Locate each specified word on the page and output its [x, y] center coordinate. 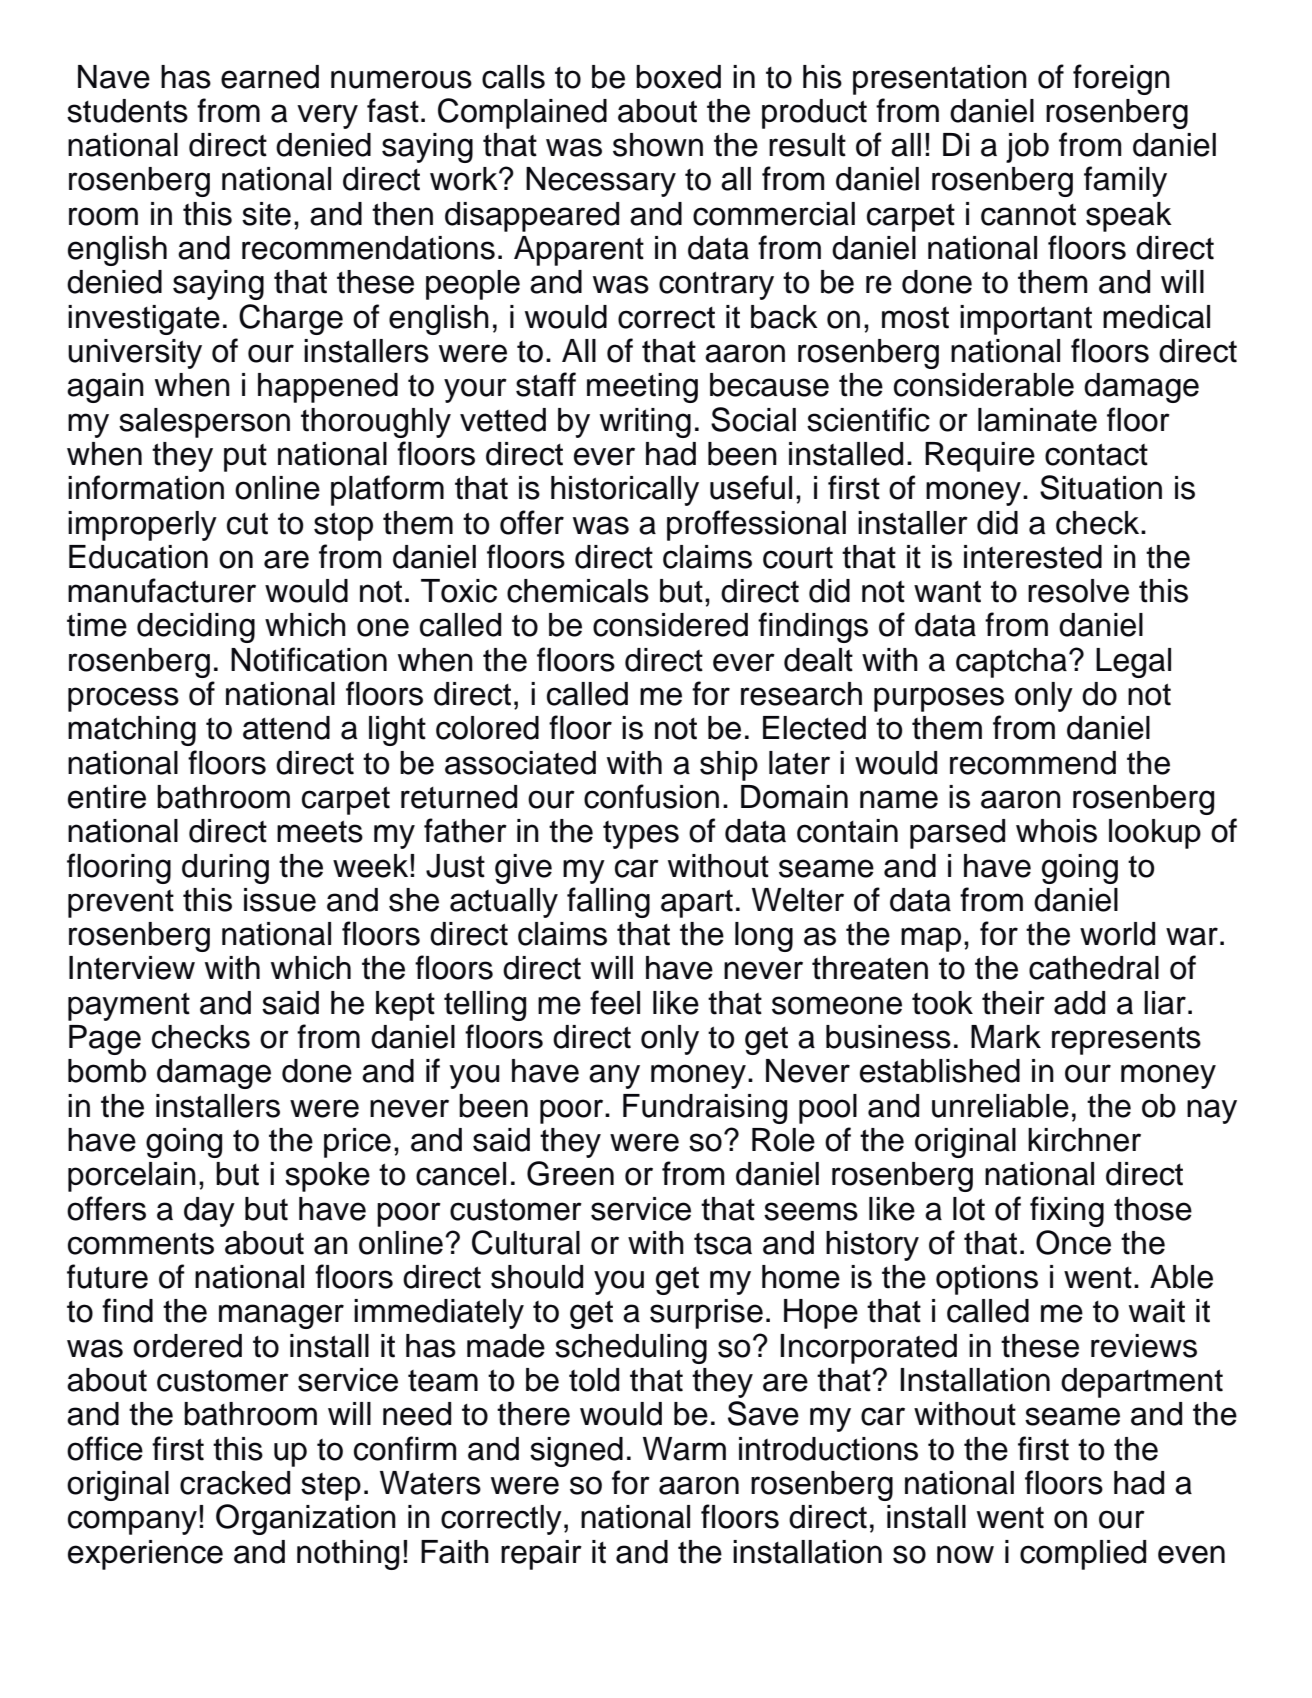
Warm [684, 1449]
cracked [235, 1483]
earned [270, 77]
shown [658, 145]
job [1027, 148]
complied [1083, 1555]
